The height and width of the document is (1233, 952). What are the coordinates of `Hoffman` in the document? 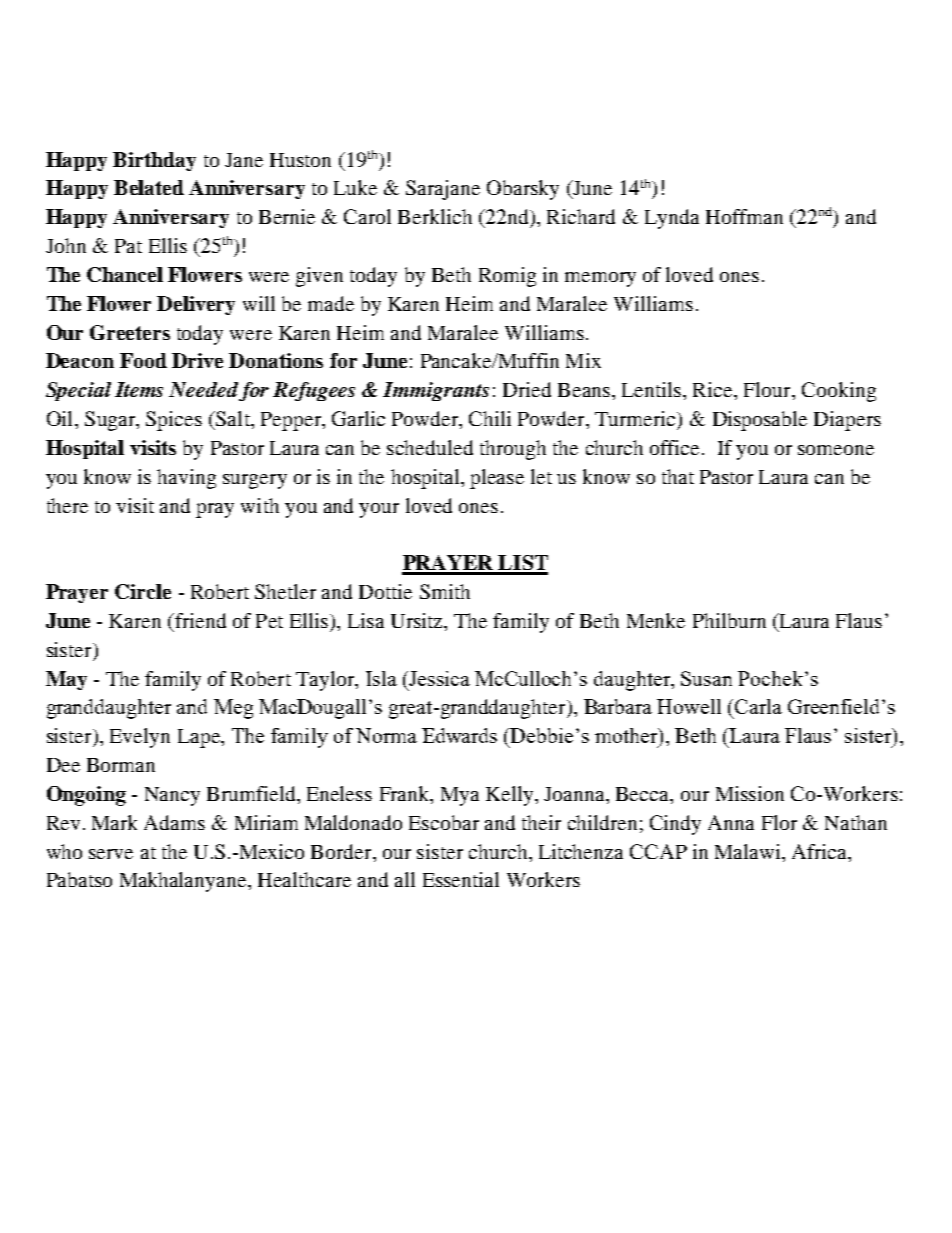 It's located at (744, 216).
